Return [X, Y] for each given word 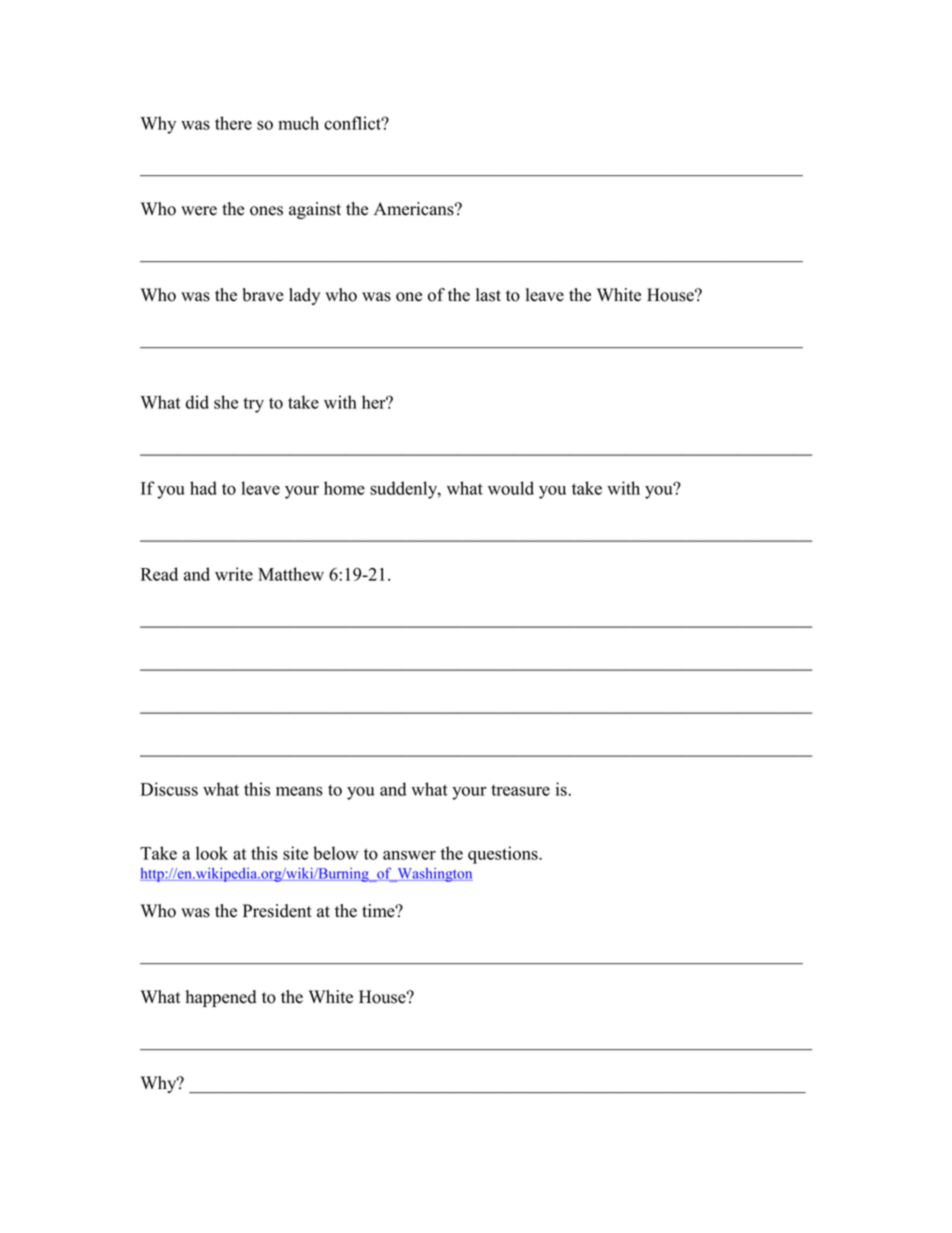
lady [304, 296]
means [299, 791]
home [344, 488]
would [511, 488]
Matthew [291, 574]
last [488, 295]
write [234, 574]
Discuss [169, 789]
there [233, 123]
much [299, 123]
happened [221, 998]
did [197, 402]
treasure [520, 790]
